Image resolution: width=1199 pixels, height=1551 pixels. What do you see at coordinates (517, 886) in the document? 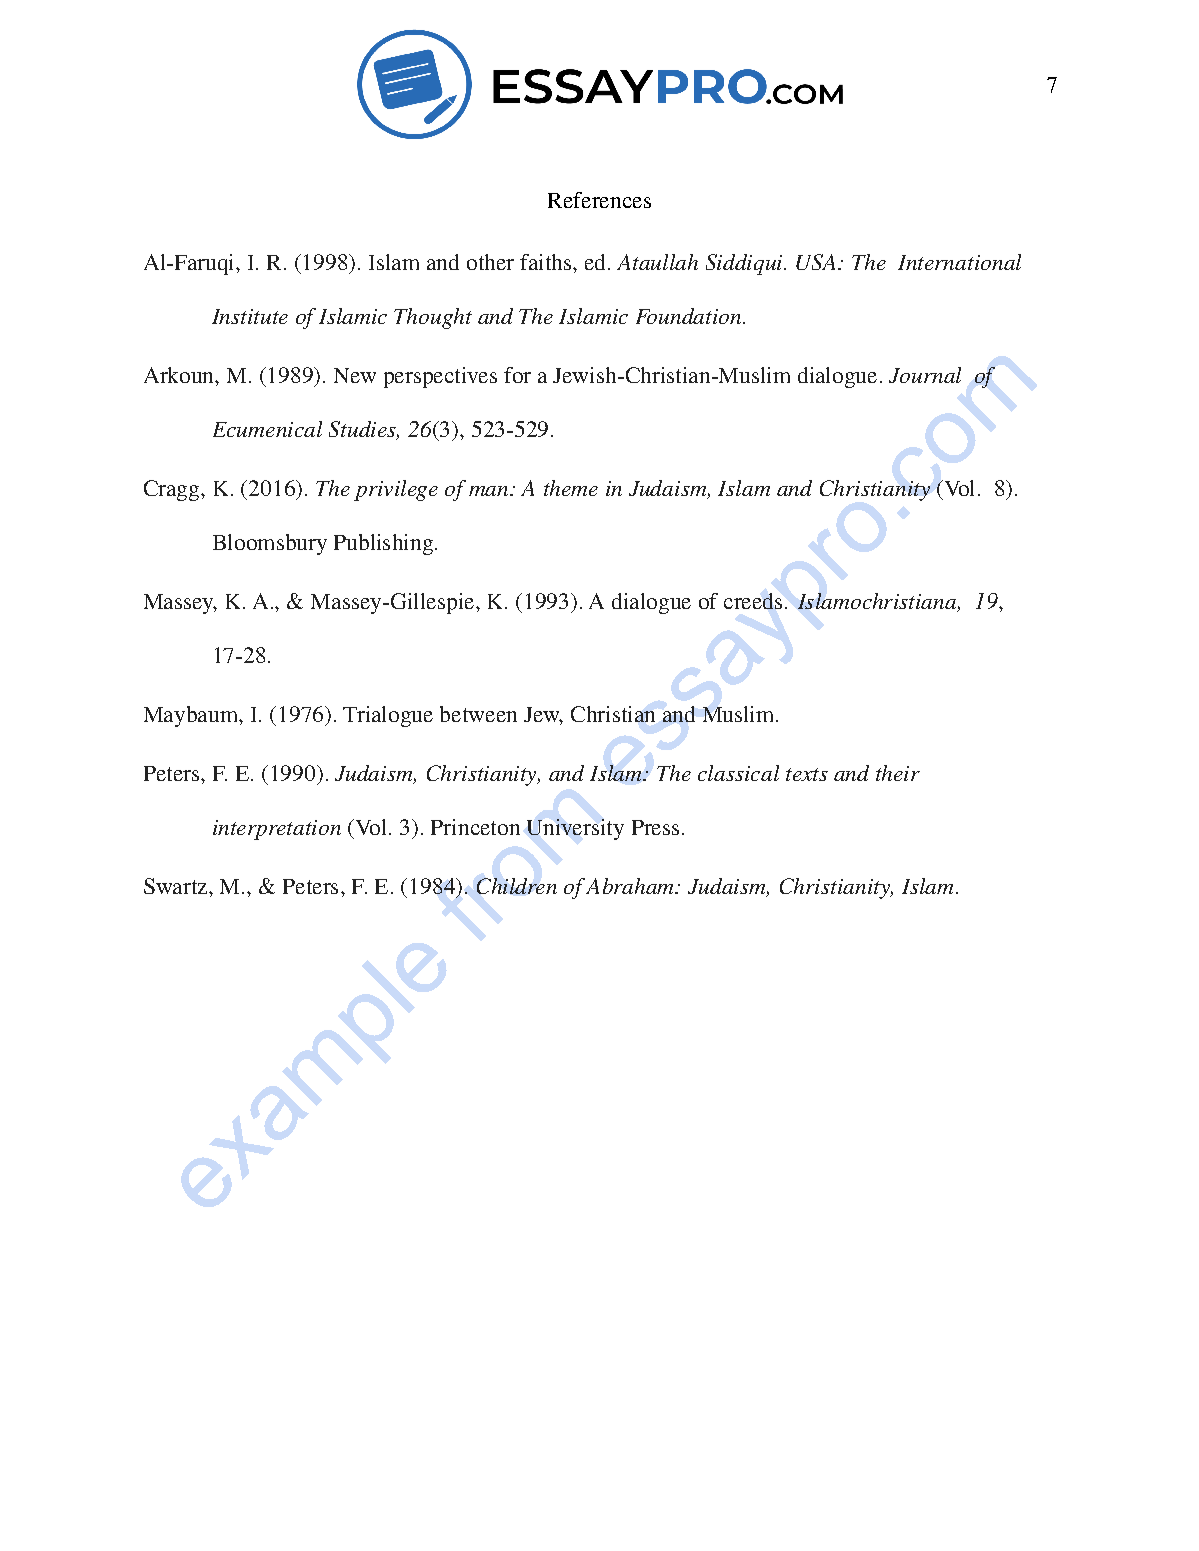
I see `Children` at bounding box center [517, 886].
